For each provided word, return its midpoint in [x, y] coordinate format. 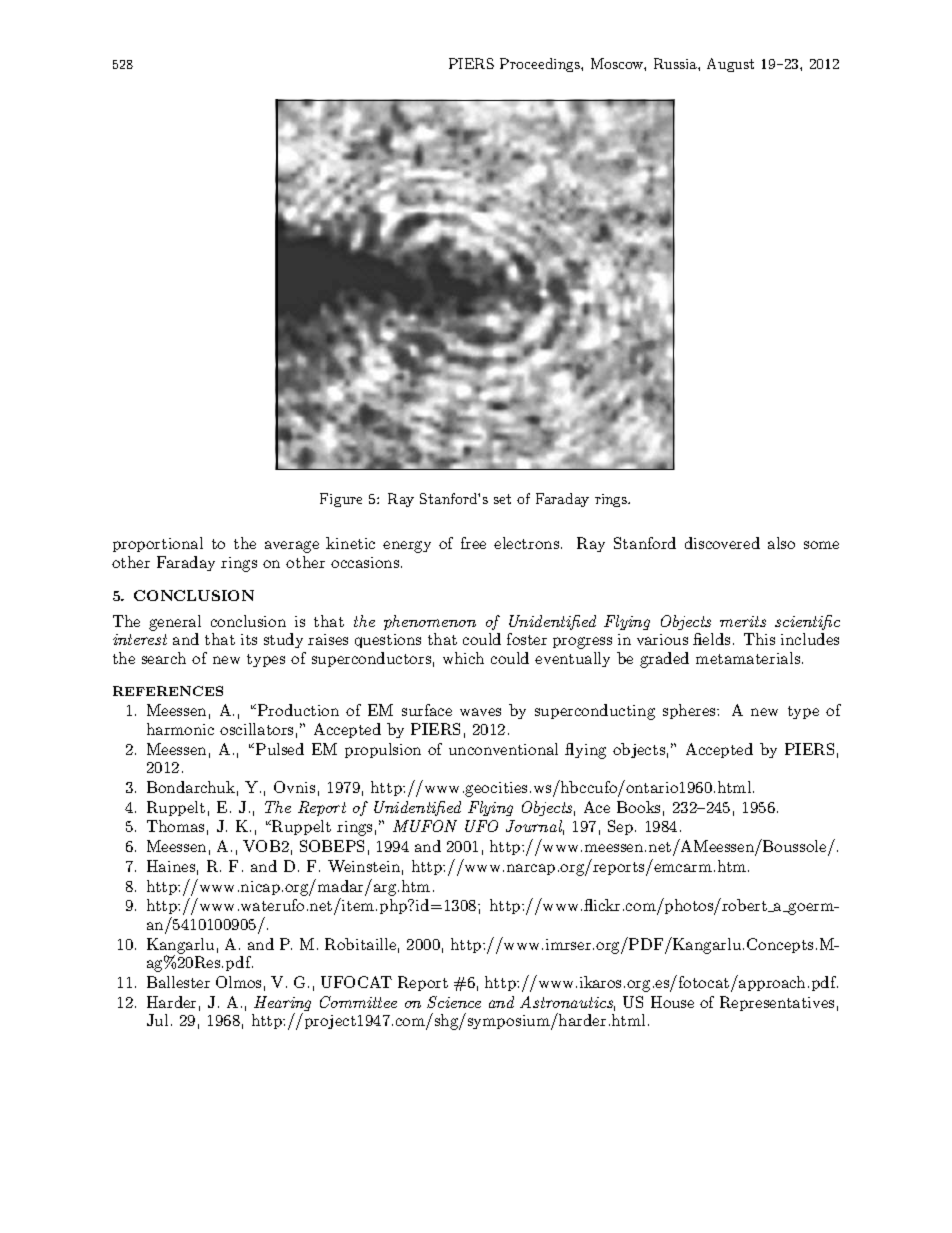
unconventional [503, 749]
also [781, 543]
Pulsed [280, 749]
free [473, 543]
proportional [158, 544]
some [821, 545]
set [502, 499]
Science [454, 1002]
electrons [526, 543]
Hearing [282, 1005]
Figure [341, 500]
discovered [722, 543]
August [730, 65]
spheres [690, 711]
